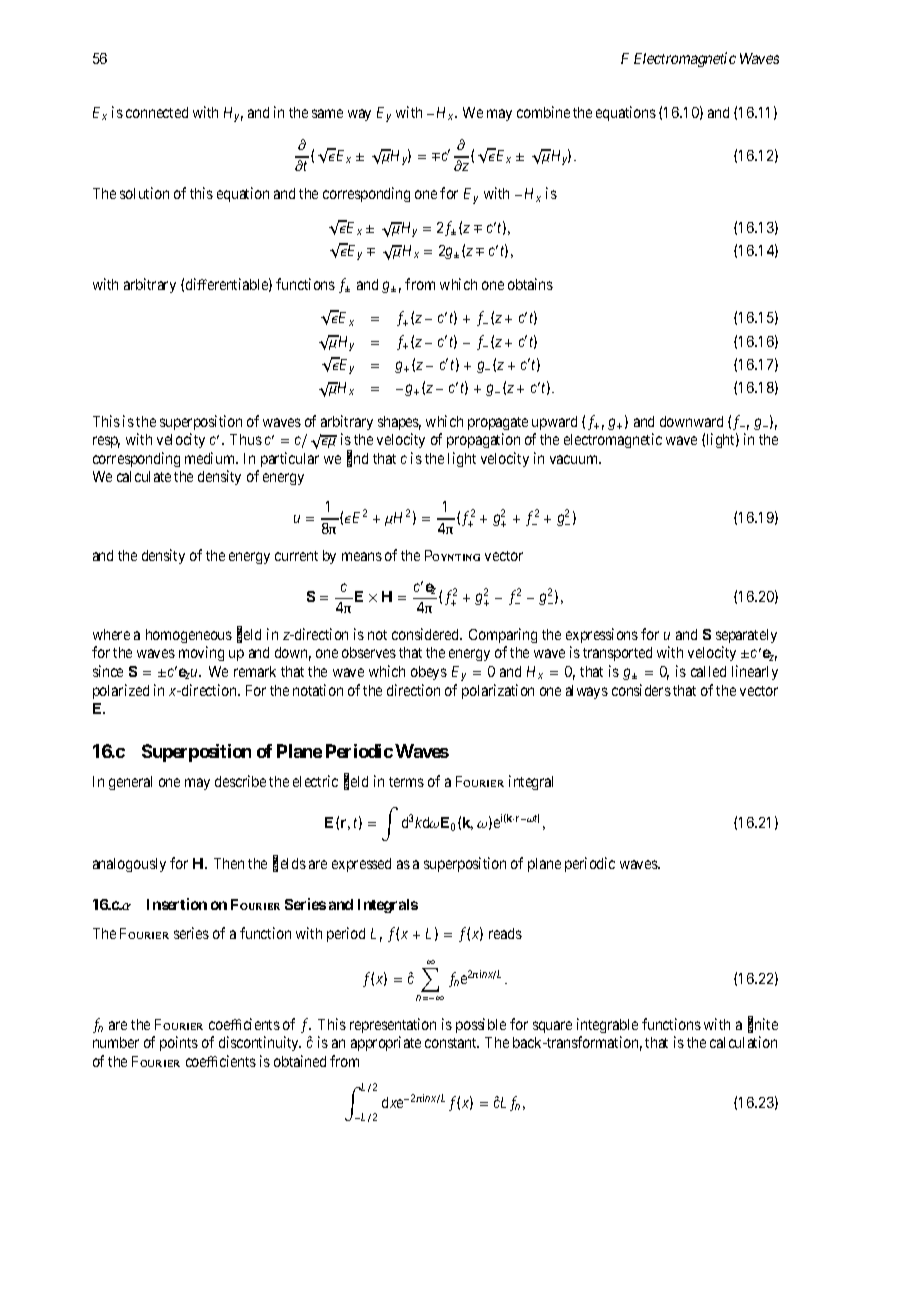 The height and width of the screenshot is (1308, 924). I want to click on separately, so click(746, 636).
